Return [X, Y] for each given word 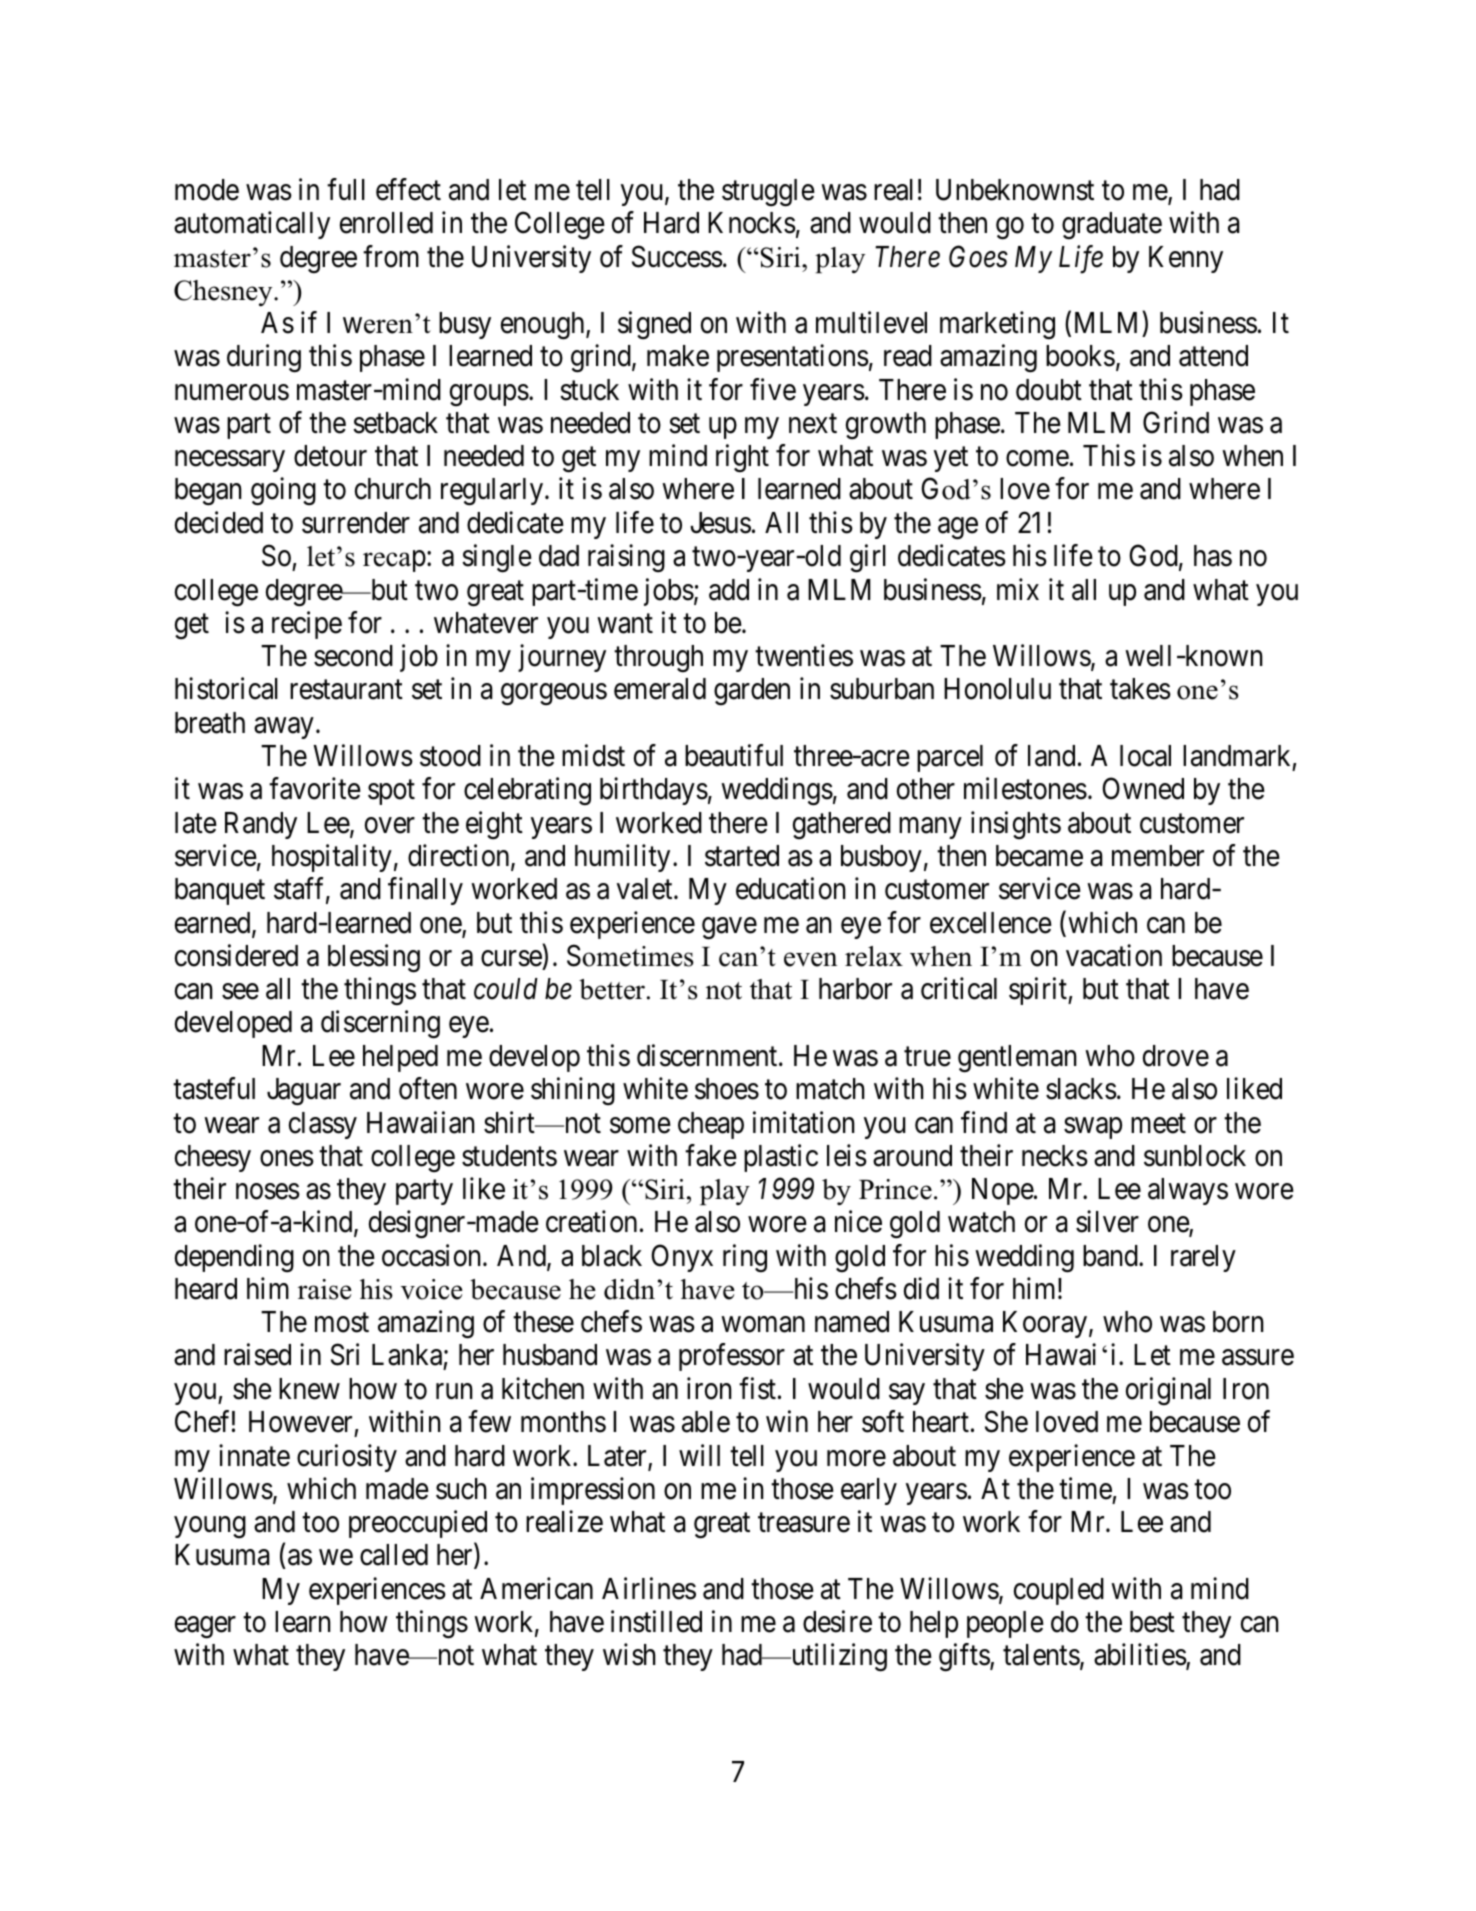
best [1152, 1622]
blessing [374, 958]
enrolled [386, 223]
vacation [1114, 955]
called [394, 1555]
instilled [656, 1621]
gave [729, 928]
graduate [1112, 226]
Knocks [752, 223]
